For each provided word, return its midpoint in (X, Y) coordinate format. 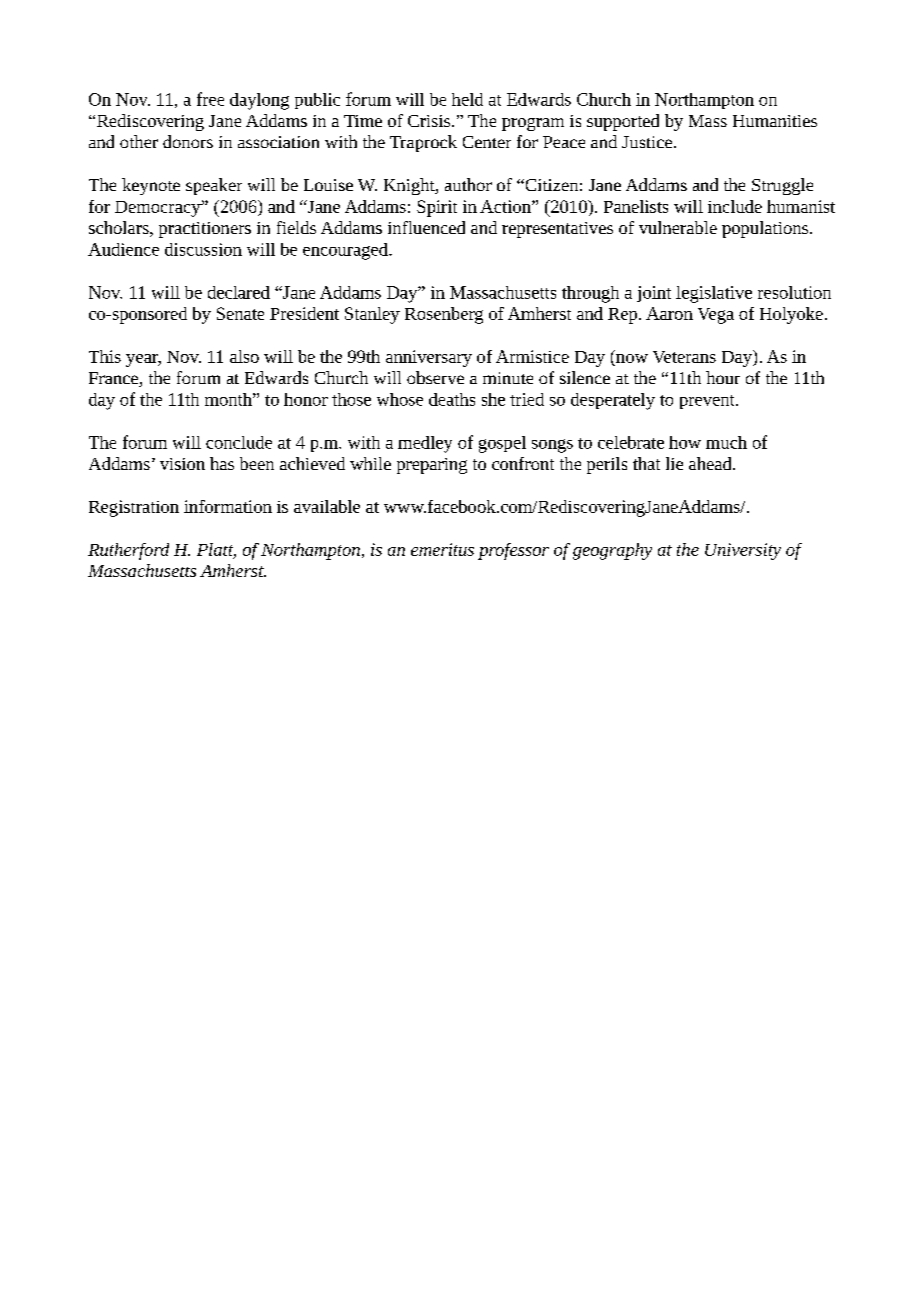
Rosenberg (444, 315)
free (210, 99)
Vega (716, 316)
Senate (240, 313)
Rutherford (128, 551)
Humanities (775, 121)
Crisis (430, 121)
